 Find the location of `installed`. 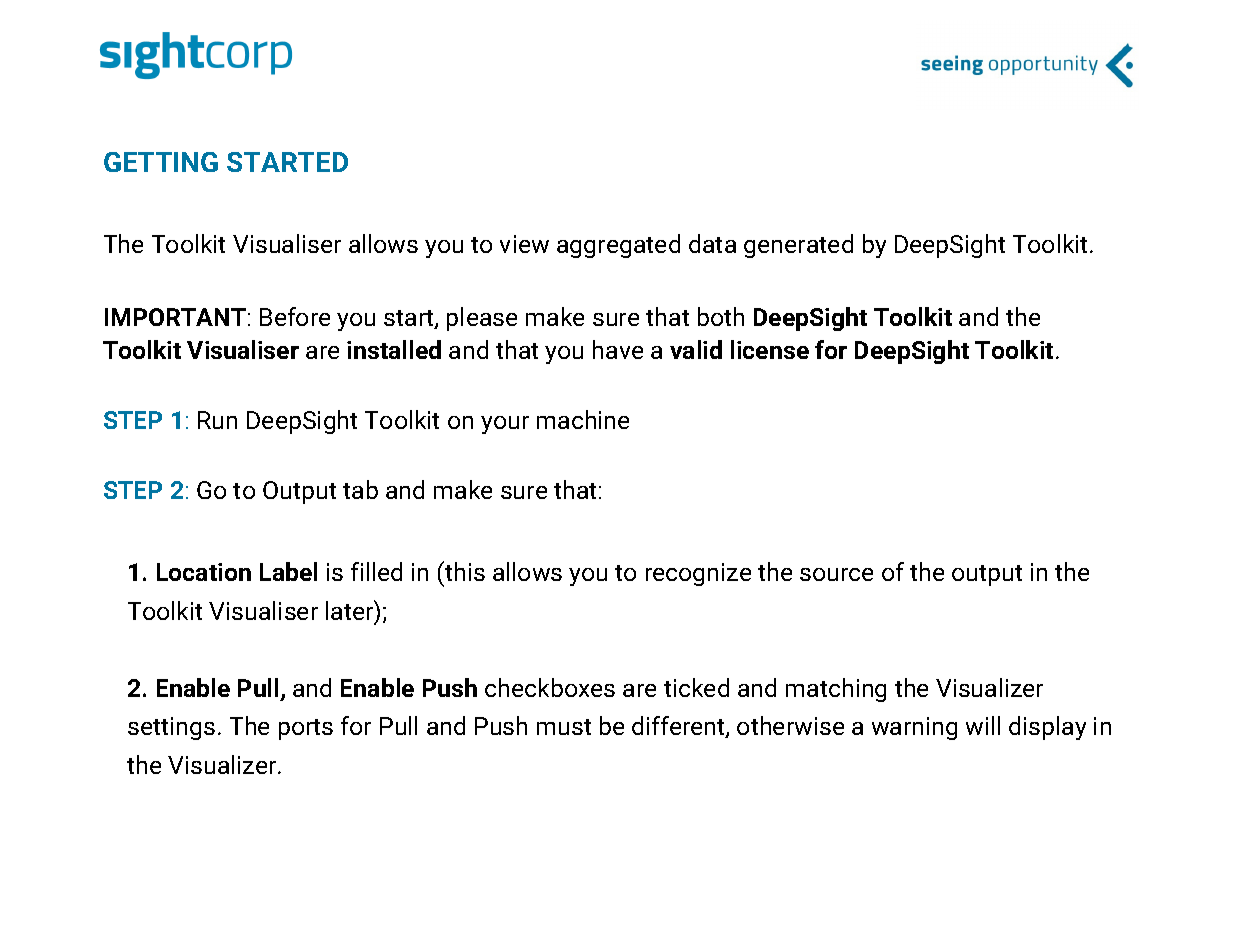

installed is located at coordinates (394, 349).
